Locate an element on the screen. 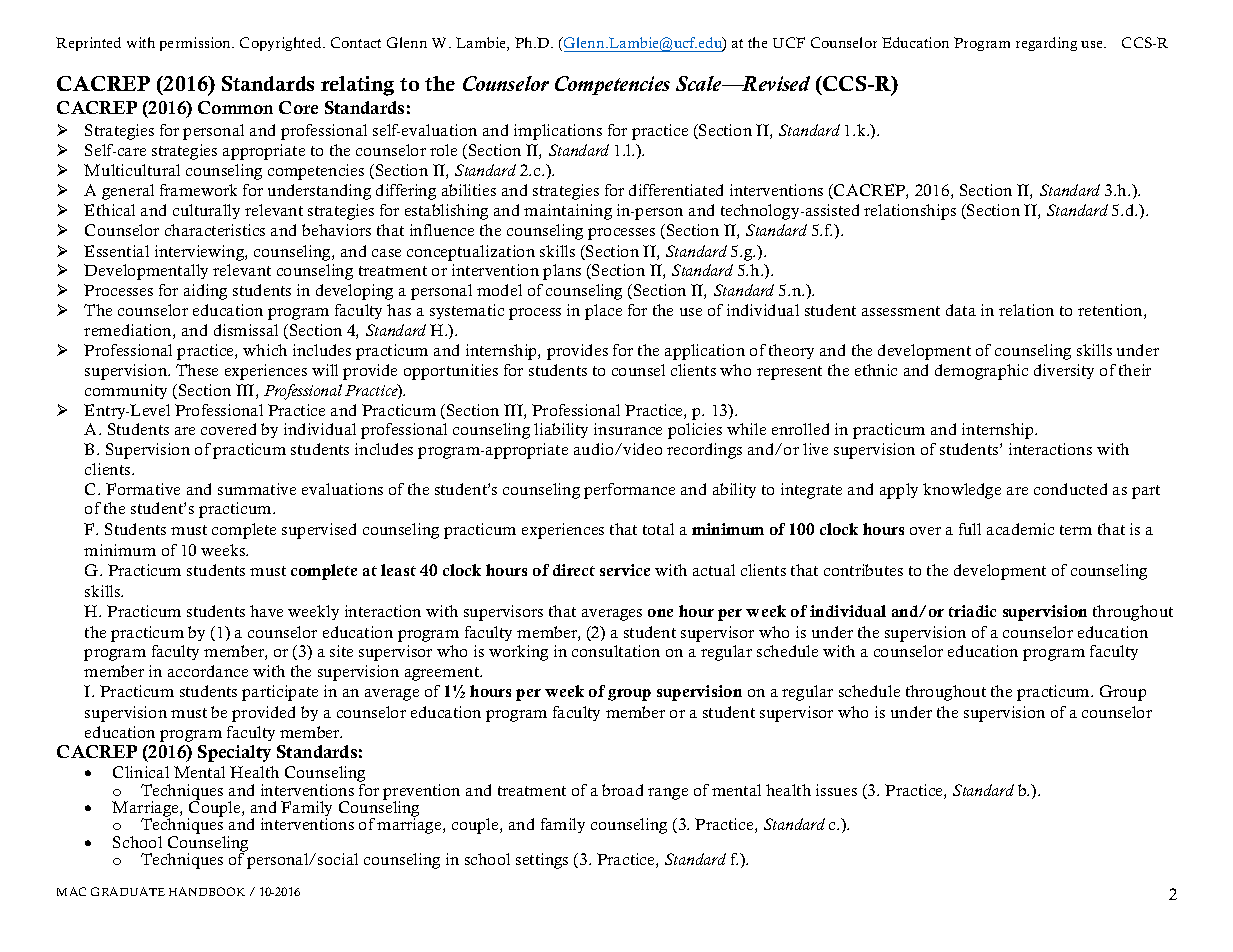 Image resolution: width=1233 pixels, height=952 pixels. data is located at coordinates (961, 310).
